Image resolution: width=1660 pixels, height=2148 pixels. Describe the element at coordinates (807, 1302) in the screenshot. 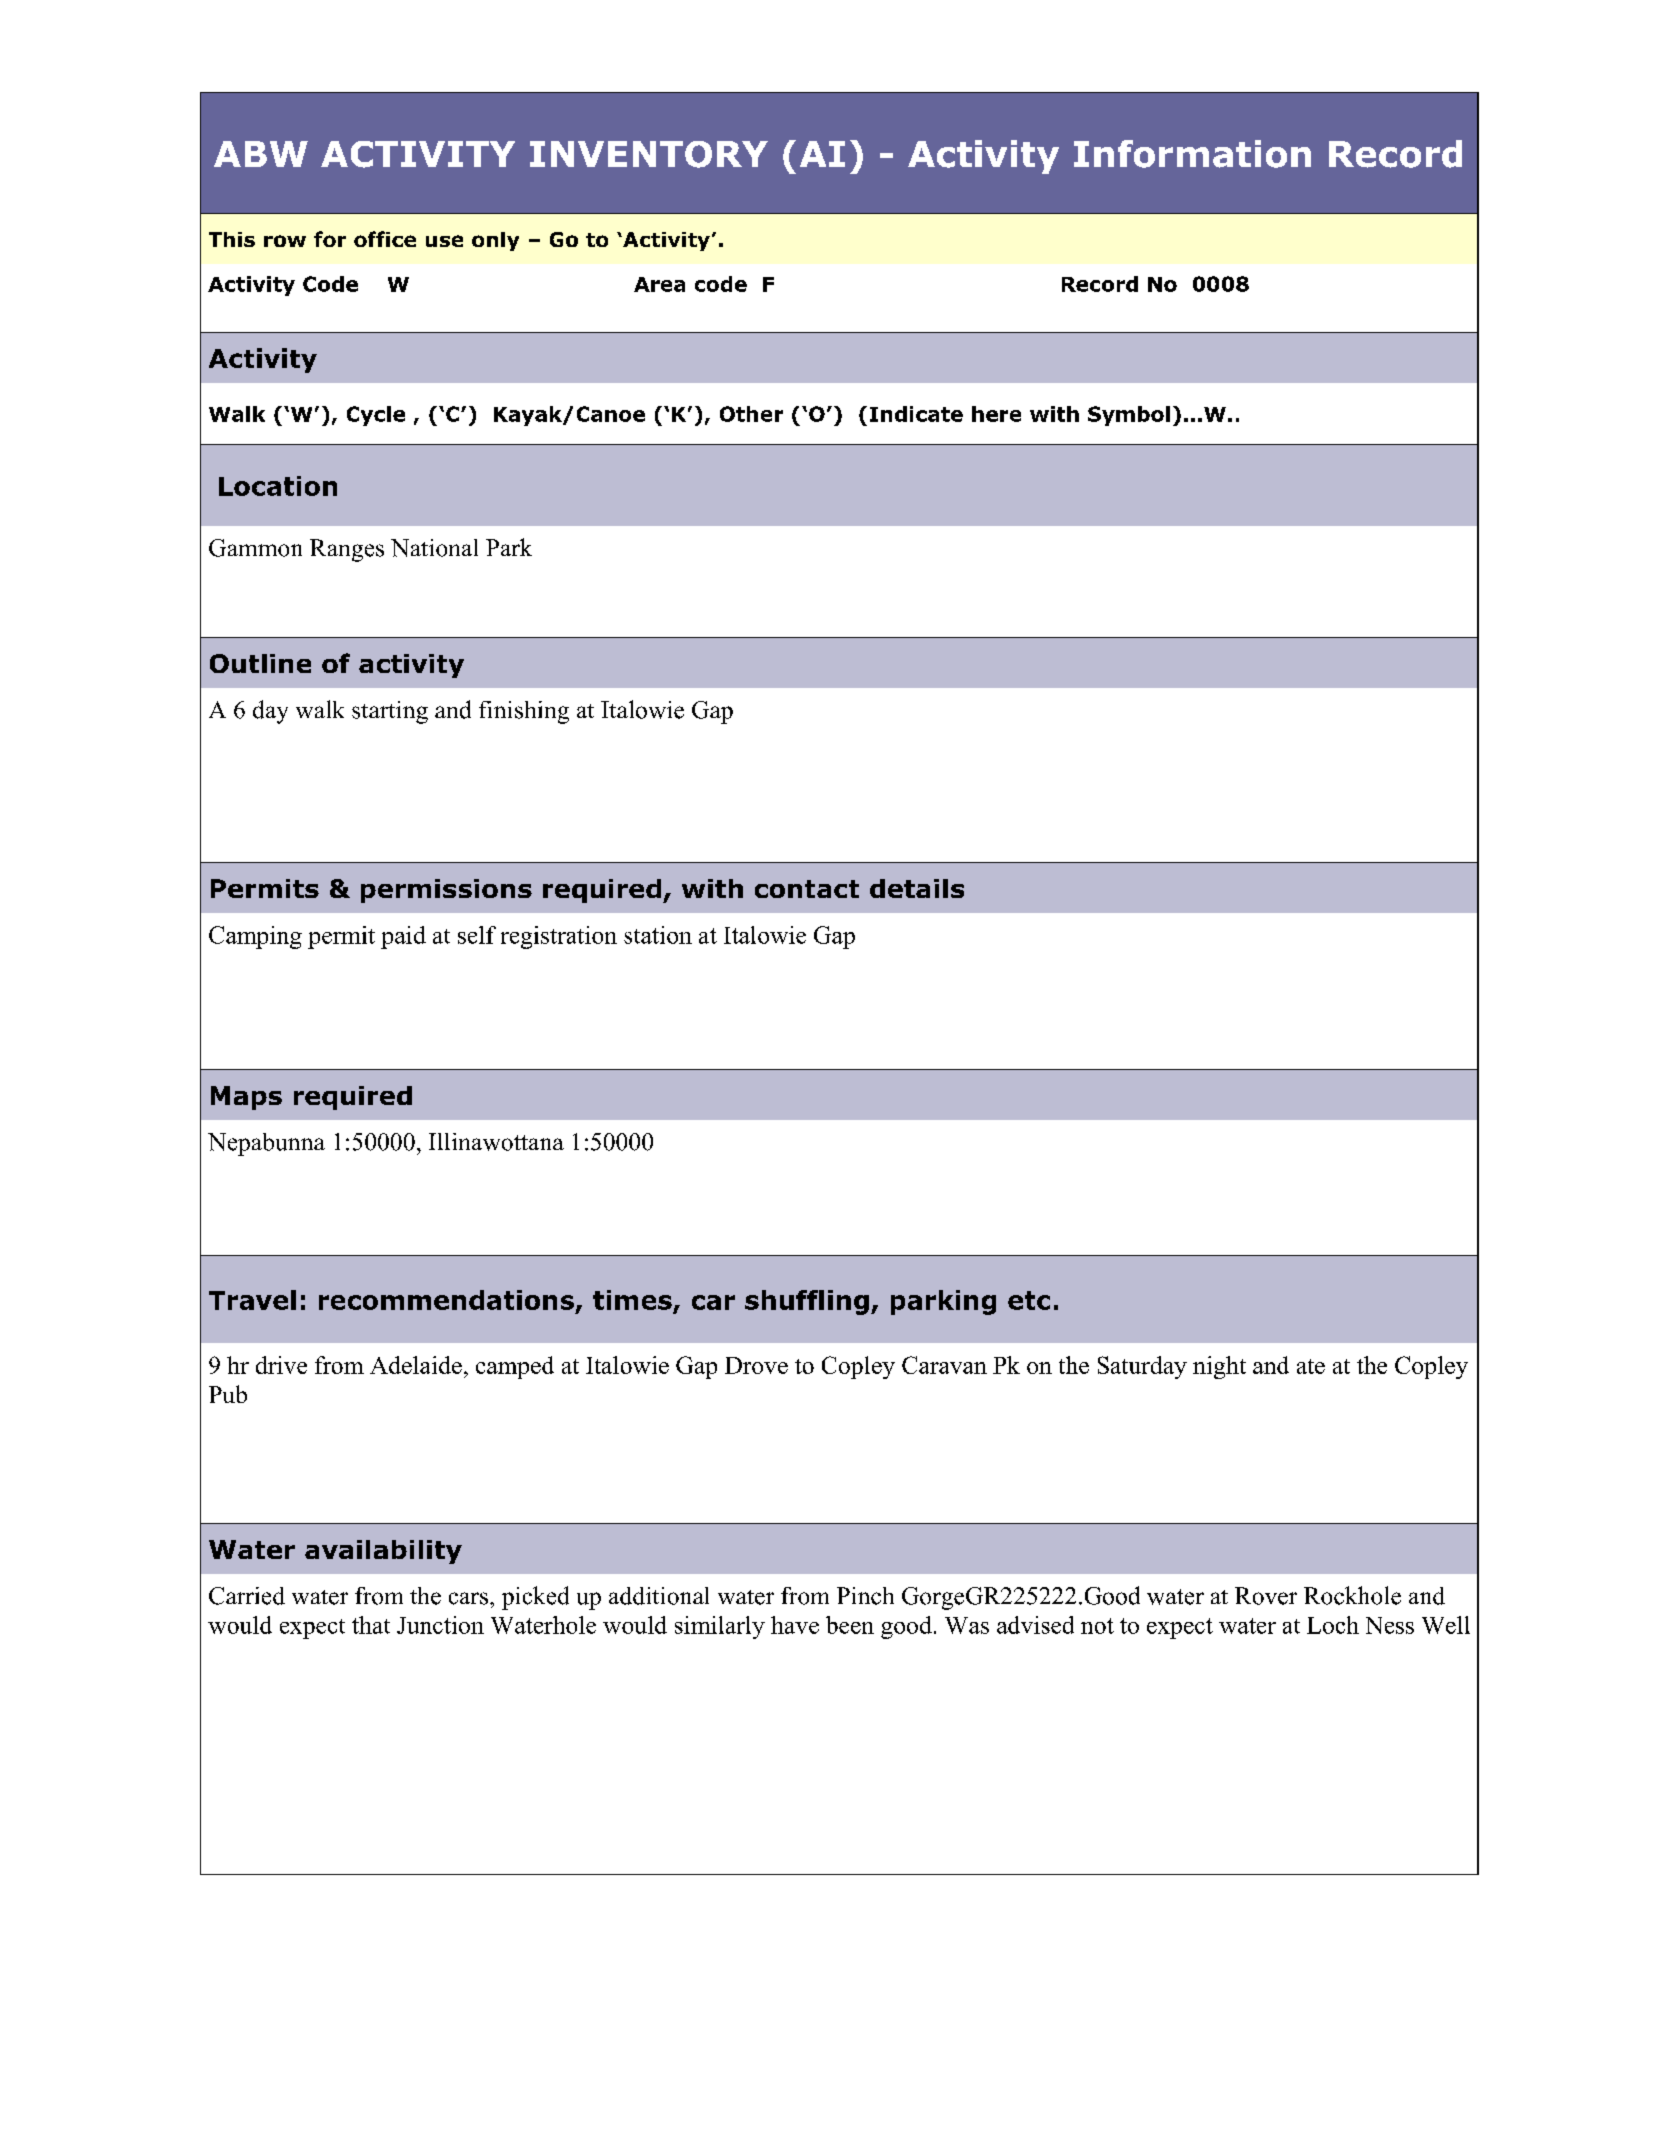

I see `shuffling` at that location.
